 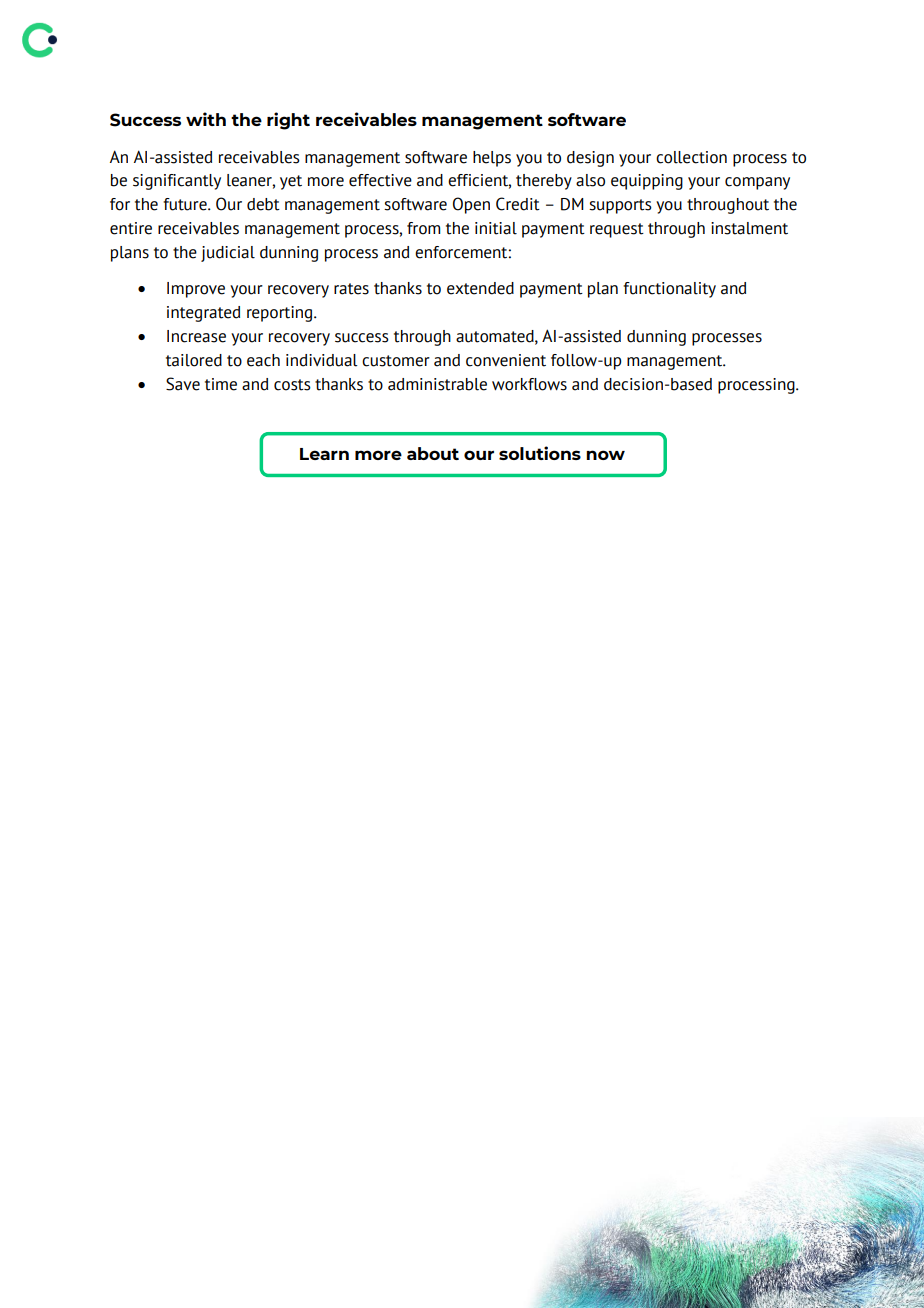 I want to click on collection, so click(x=691, y=157).
